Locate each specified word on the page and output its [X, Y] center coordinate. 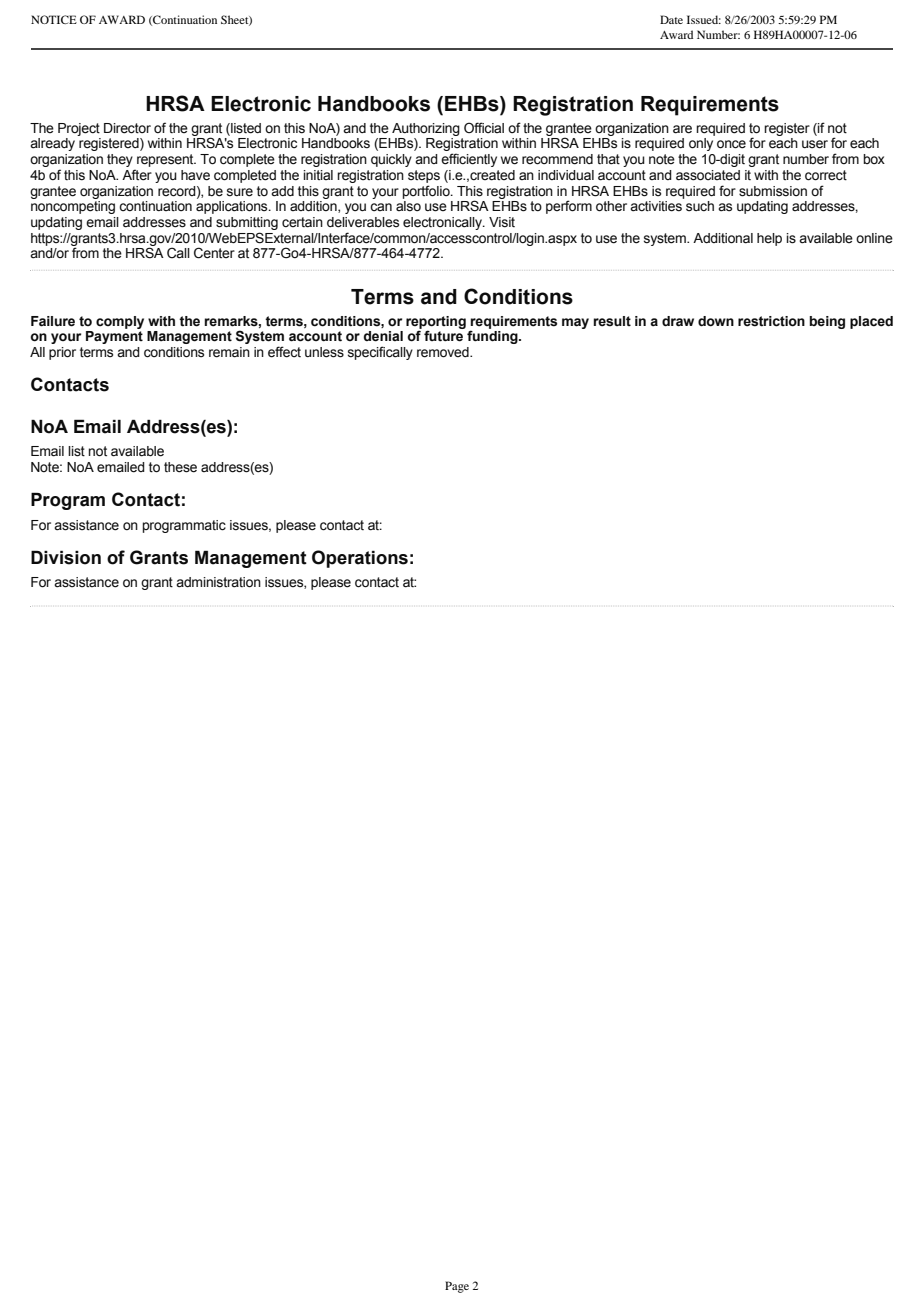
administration [218, 582]
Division [66, 557]
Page [457, 1287]
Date [671, 19]
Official [484, 128]
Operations [360, 559]
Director [127, 128]
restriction [771, 321]
